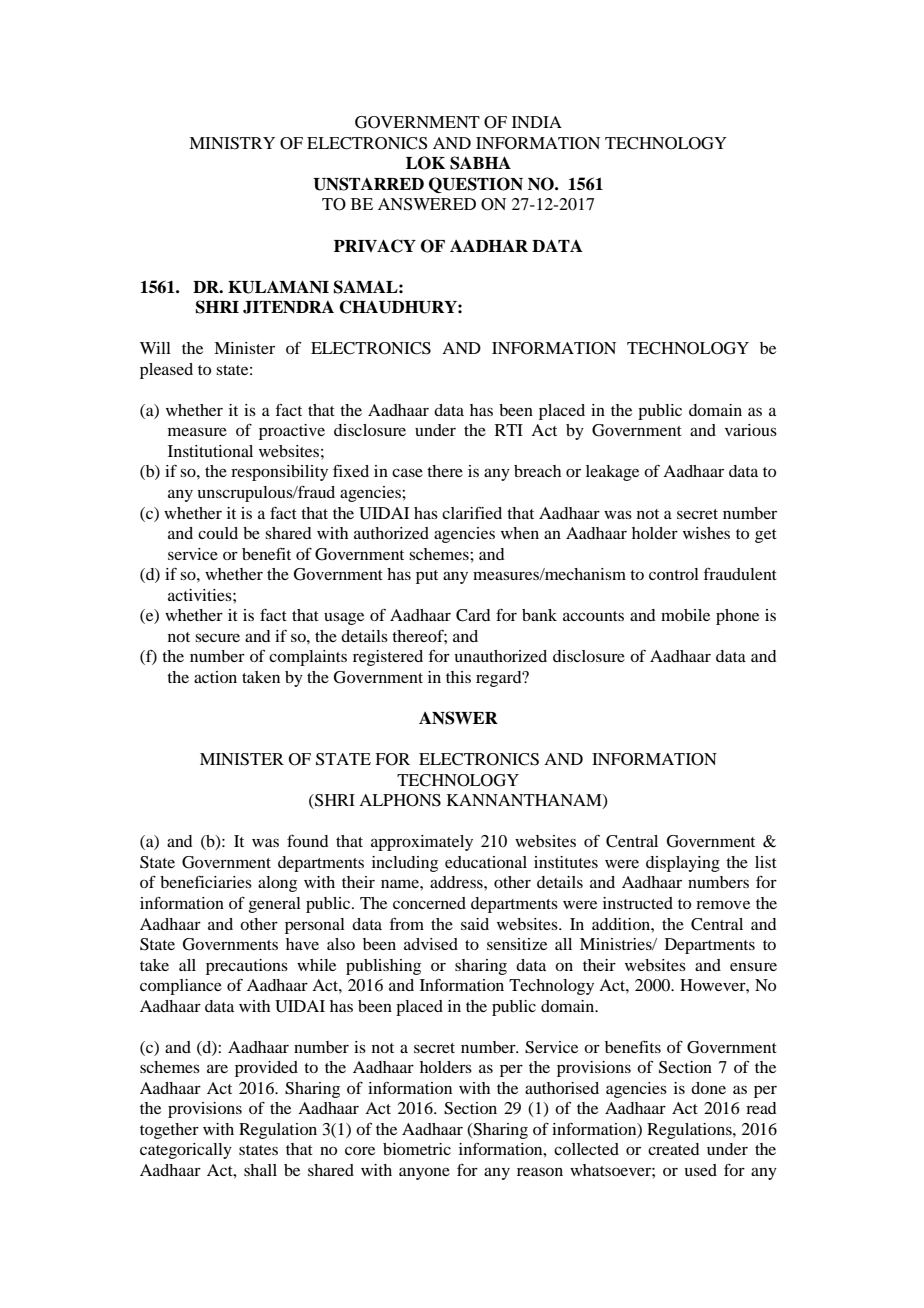 Image resolution: width=924 pixels, height=1308 pixels. I want to click on mobile, so click(685, 615).
